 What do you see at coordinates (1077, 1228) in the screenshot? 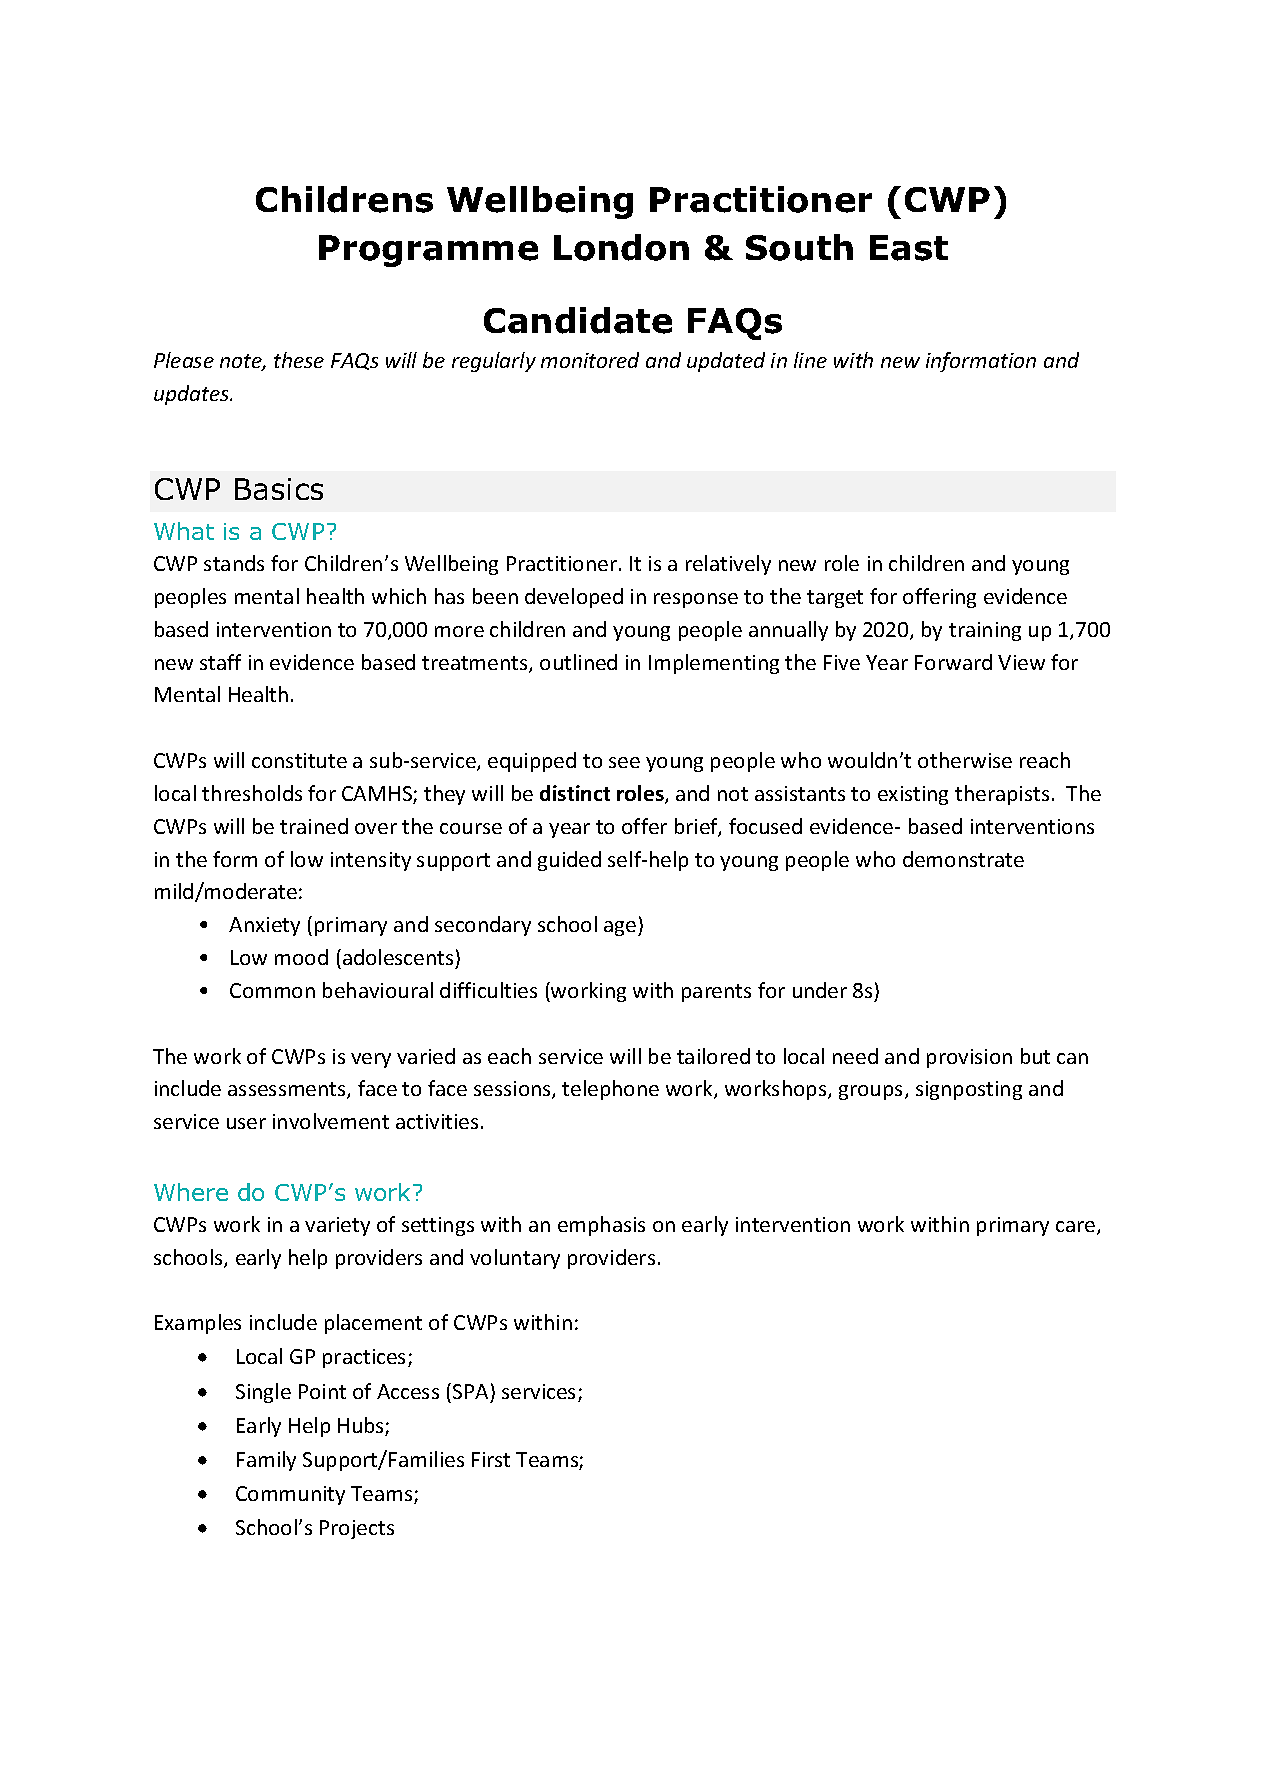
I see `care` at bounding box center [1077, 1228].
